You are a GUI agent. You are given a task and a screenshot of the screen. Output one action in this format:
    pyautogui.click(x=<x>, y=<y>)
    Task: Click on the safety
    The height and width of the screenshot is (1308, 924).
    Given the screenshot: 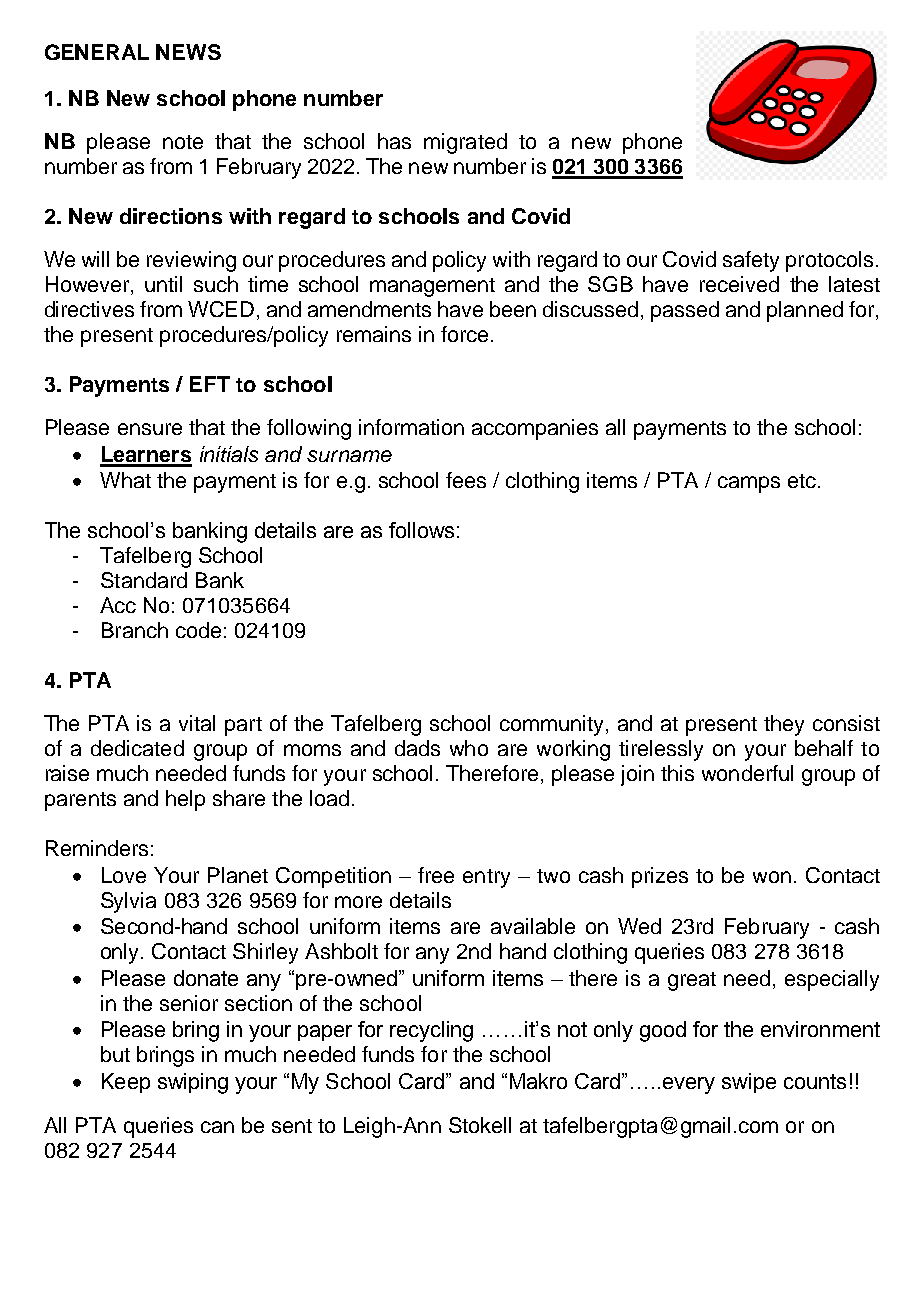 What is the action you would take?
    pyautogui.click(x=751, y=261)
